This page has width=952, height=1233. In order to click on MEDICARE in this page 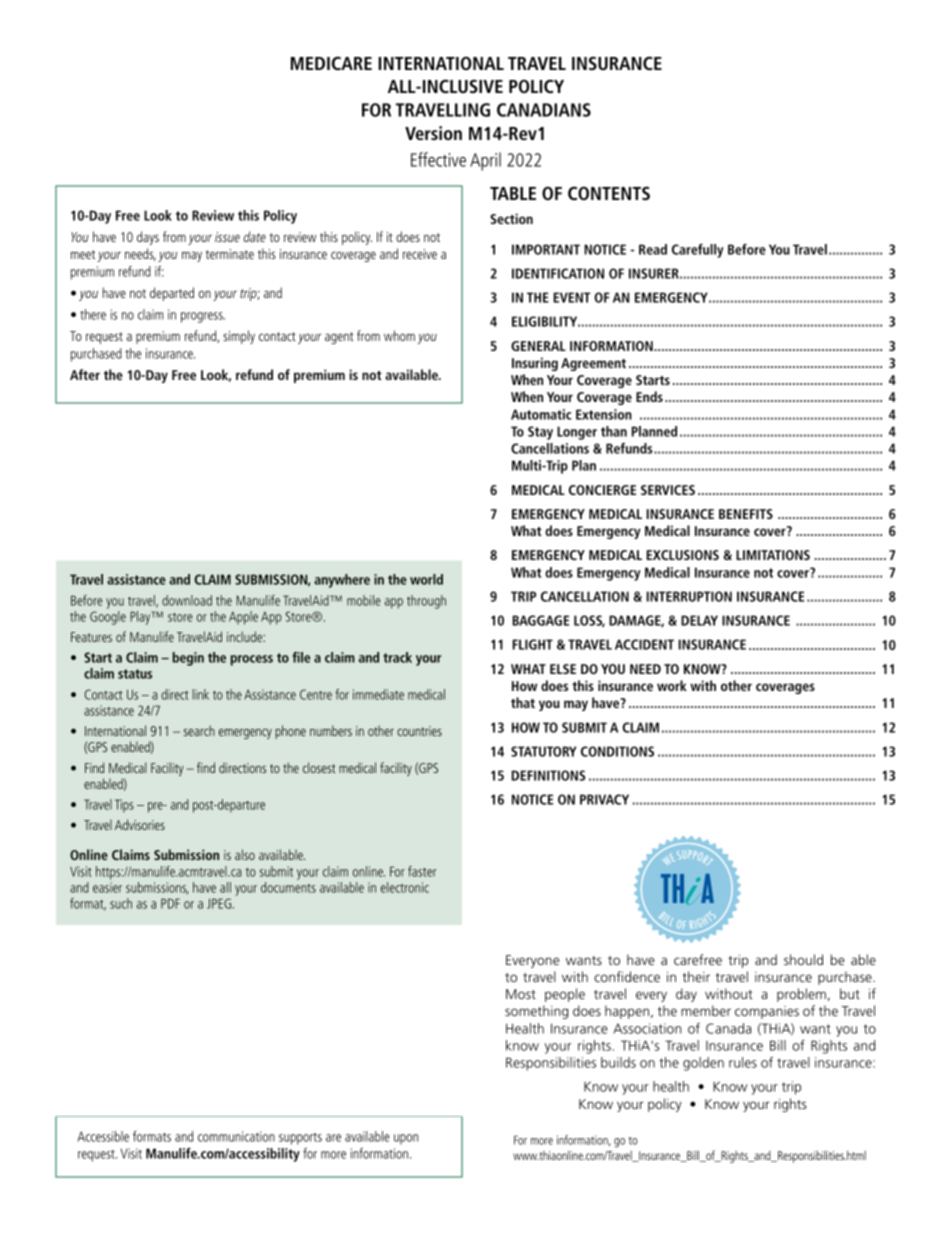, I will do `click(331, 63)`.
